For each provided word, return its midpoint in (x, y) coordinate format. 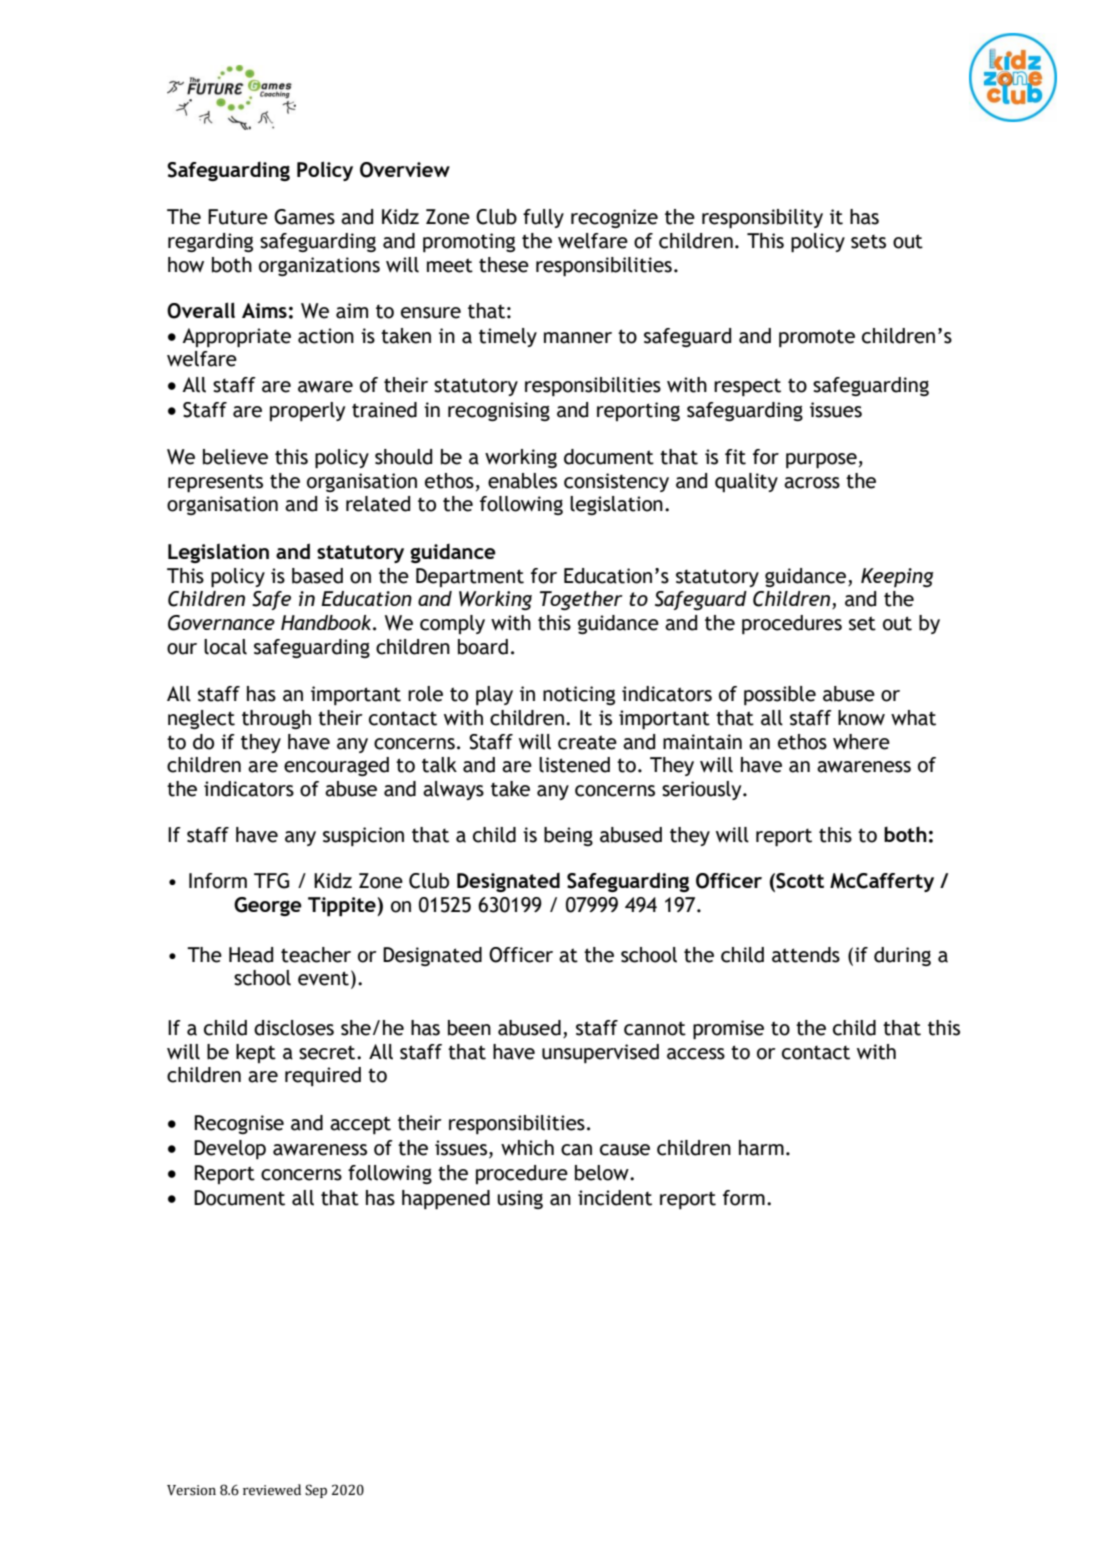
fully (543, 218)
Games (304, 217)
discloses (294, 1028)
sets (868, 242)
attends (806, 955)
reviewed (272, 1490)
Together (581, 600)
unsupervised (600, 1053)
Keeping (897, 577)
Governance (221, 623)
